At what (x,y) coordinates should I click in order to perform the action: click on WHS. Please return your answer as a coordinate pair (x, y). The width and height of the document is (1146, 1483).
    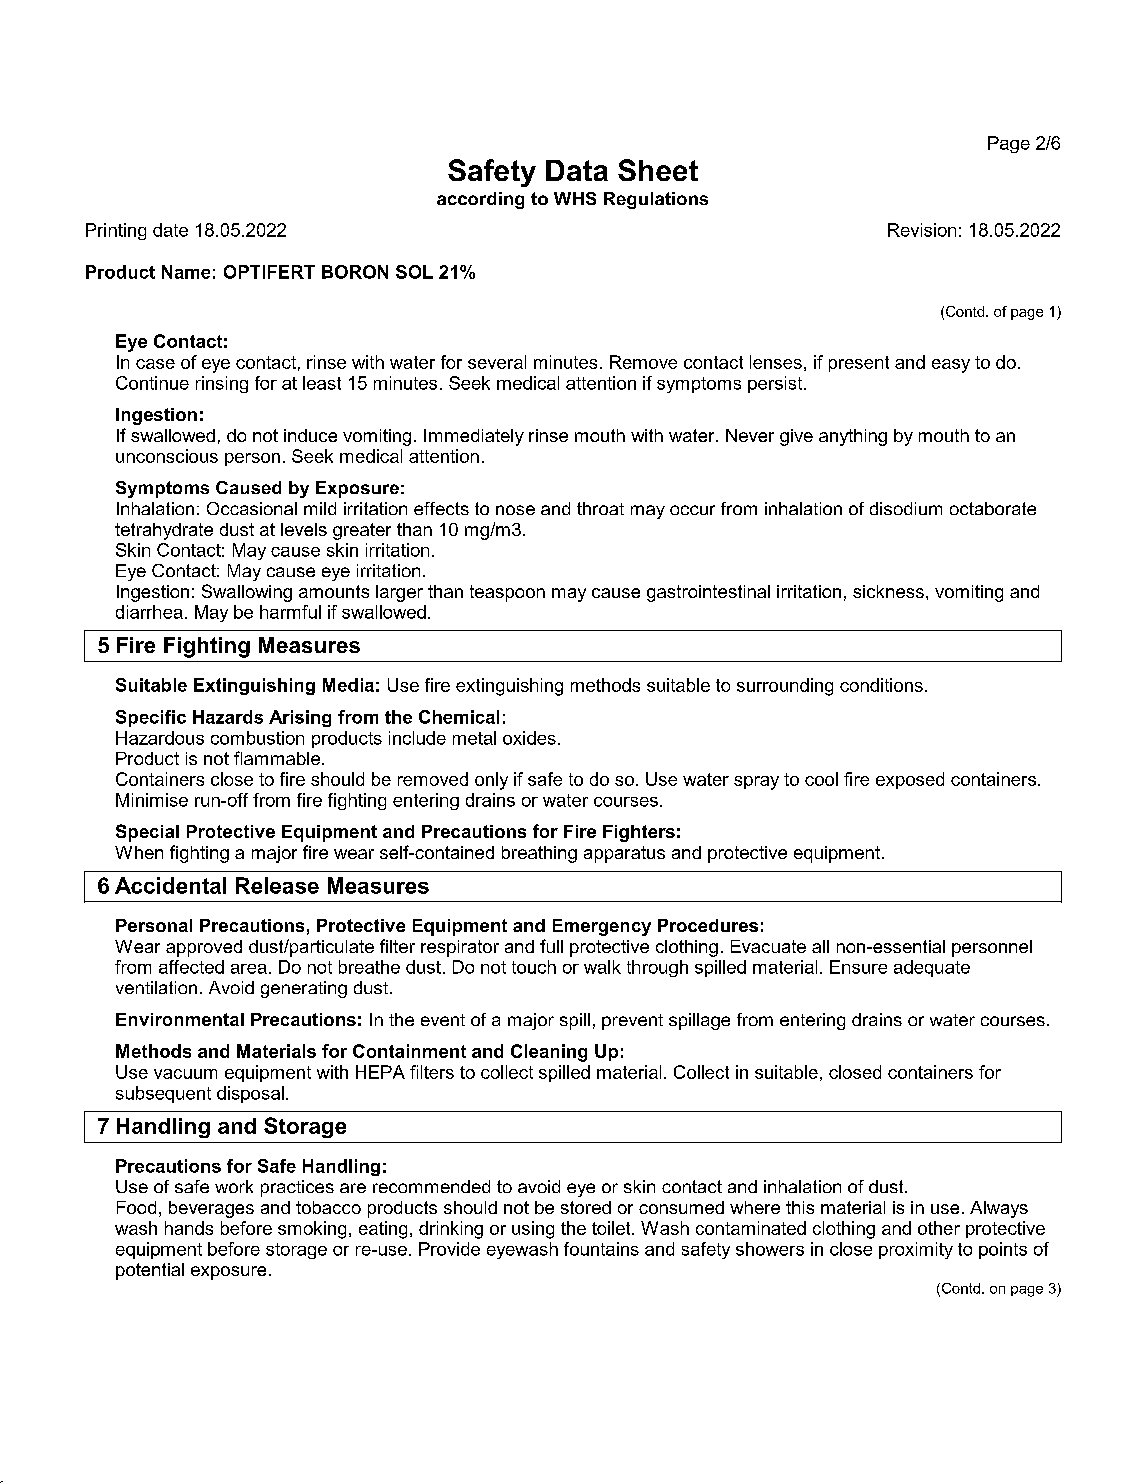
    Looking at the image, I should click on (575, 198).
